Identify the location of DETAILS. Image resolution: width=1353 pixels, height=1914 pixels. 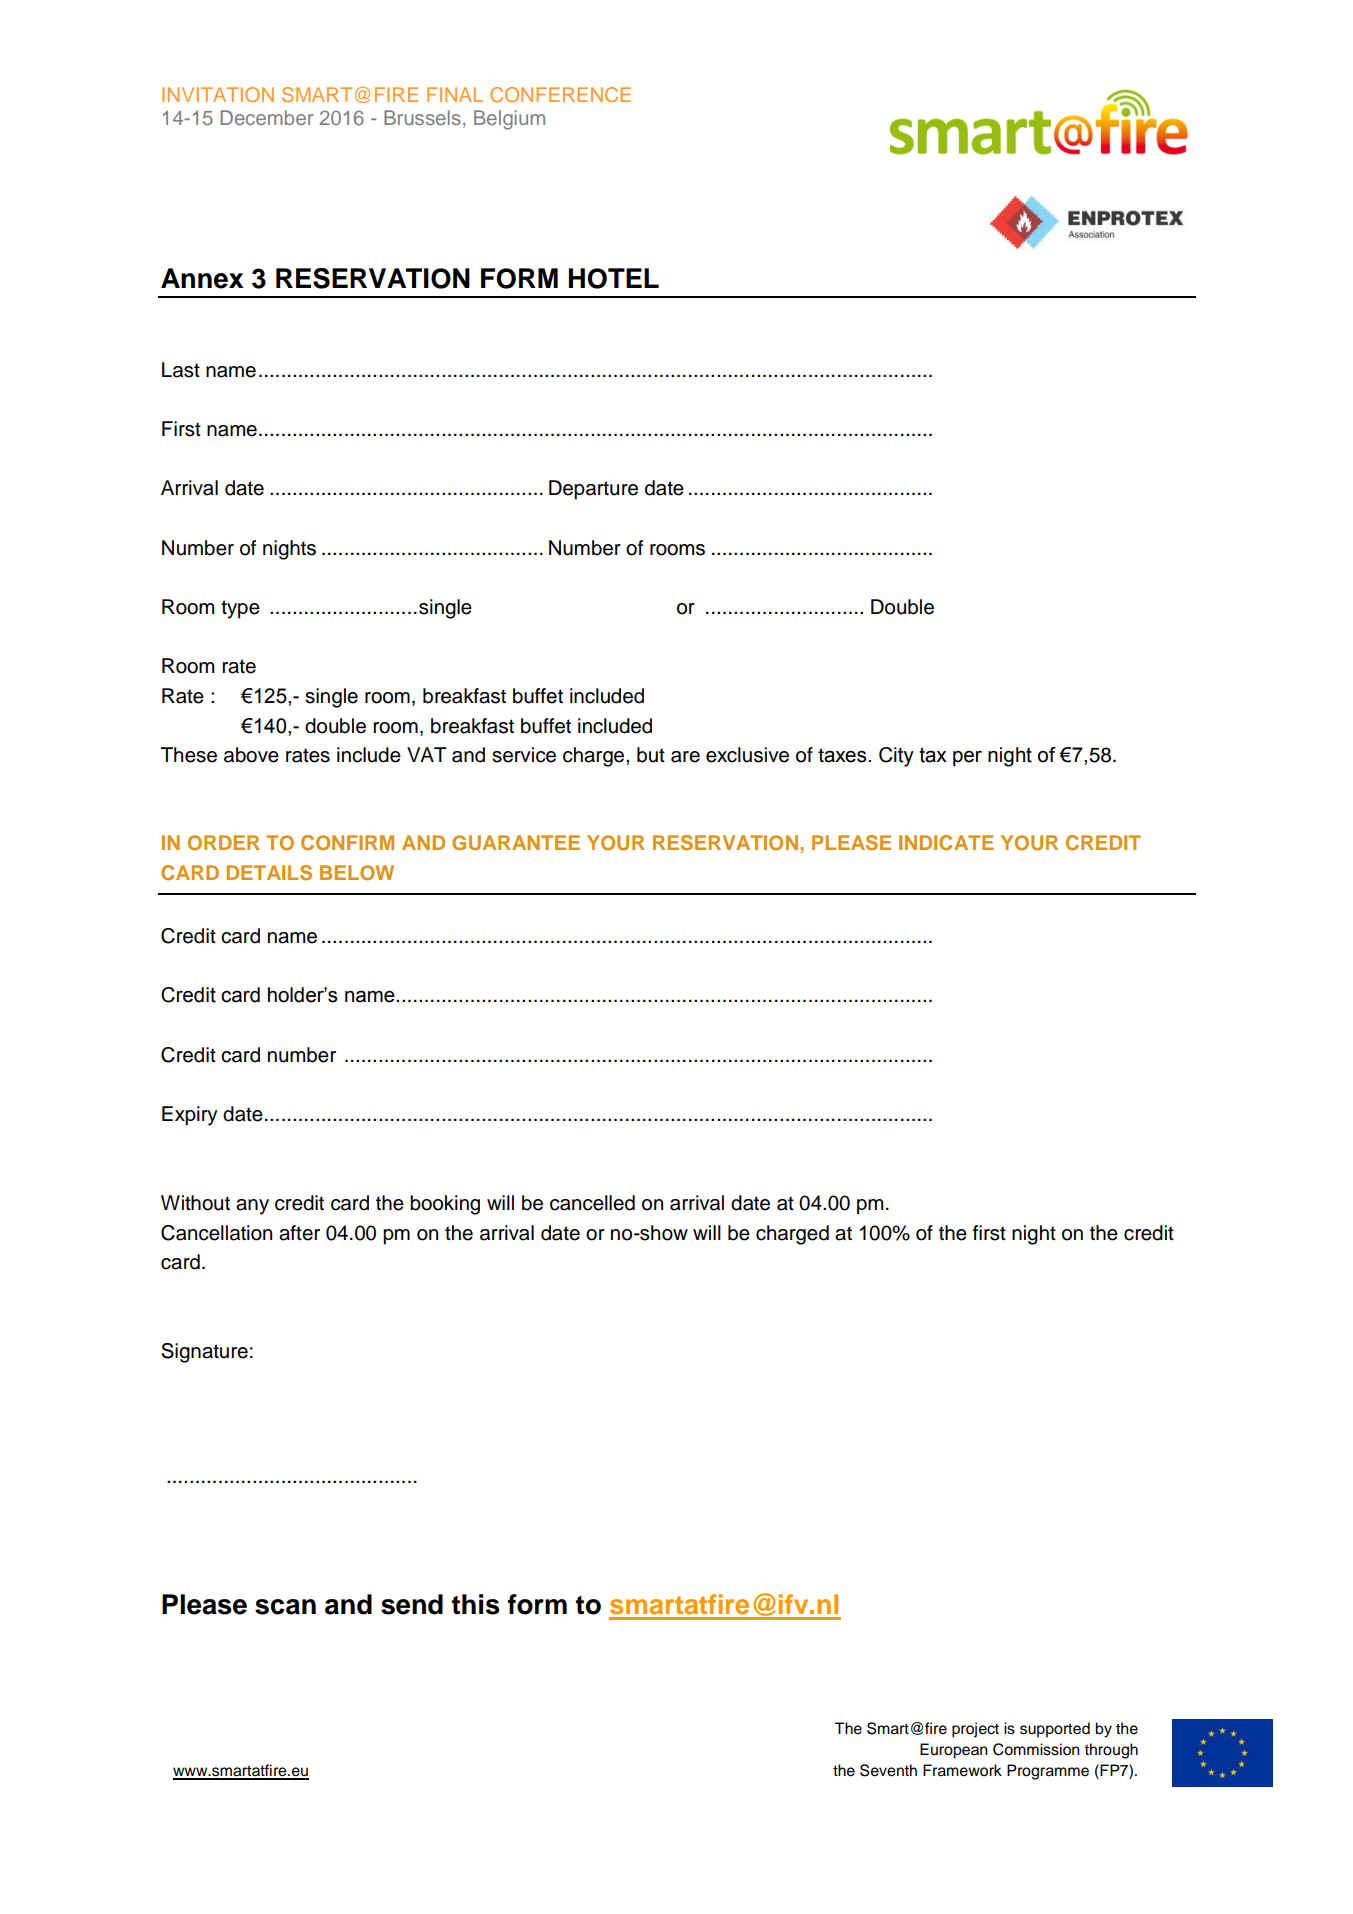
(269, 873).
